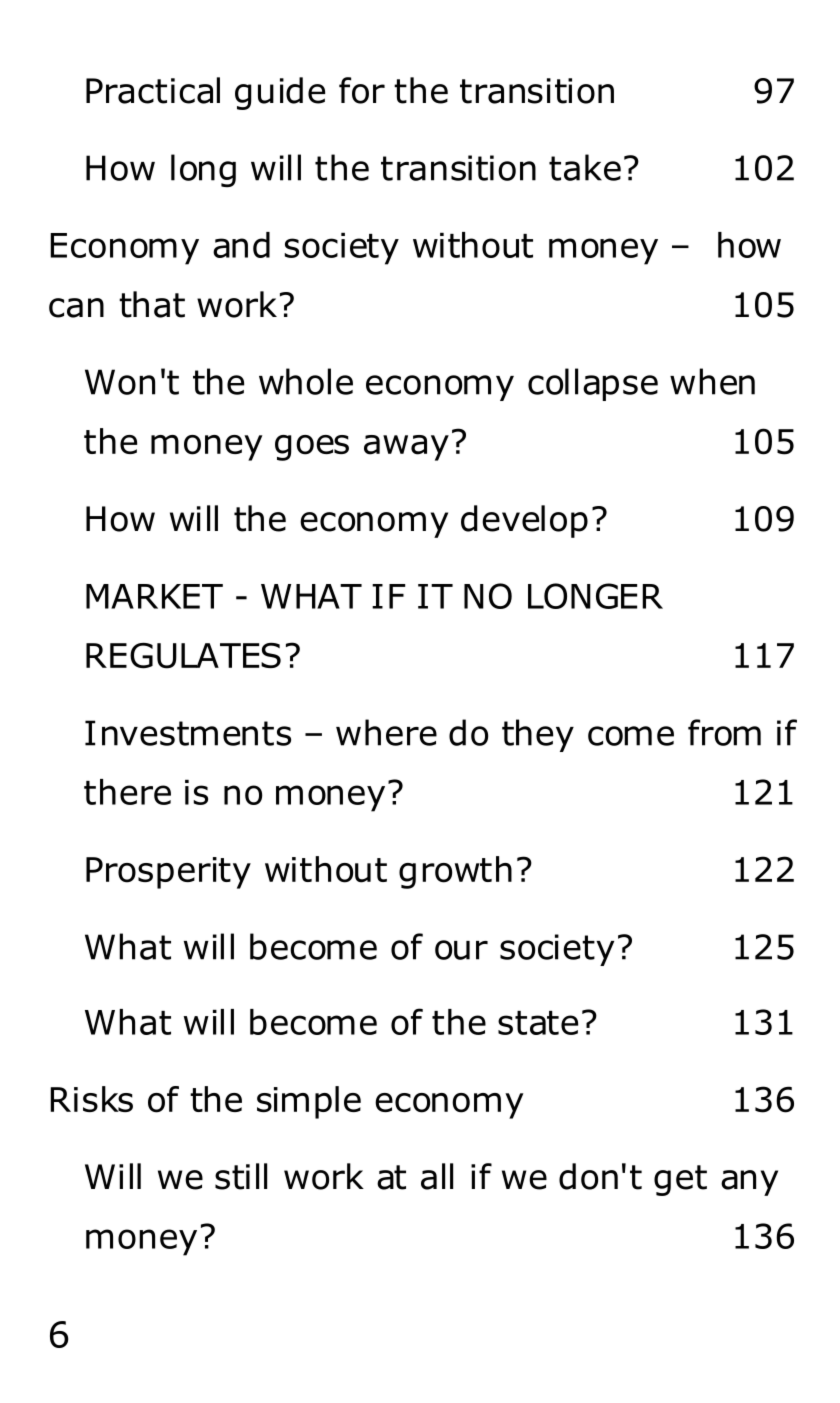 The height and width of the screenshot is (1403, 840). What do you see at coordinates (386, 732) in the screenshot?
I see `where` at bounding box center [386, 732].
